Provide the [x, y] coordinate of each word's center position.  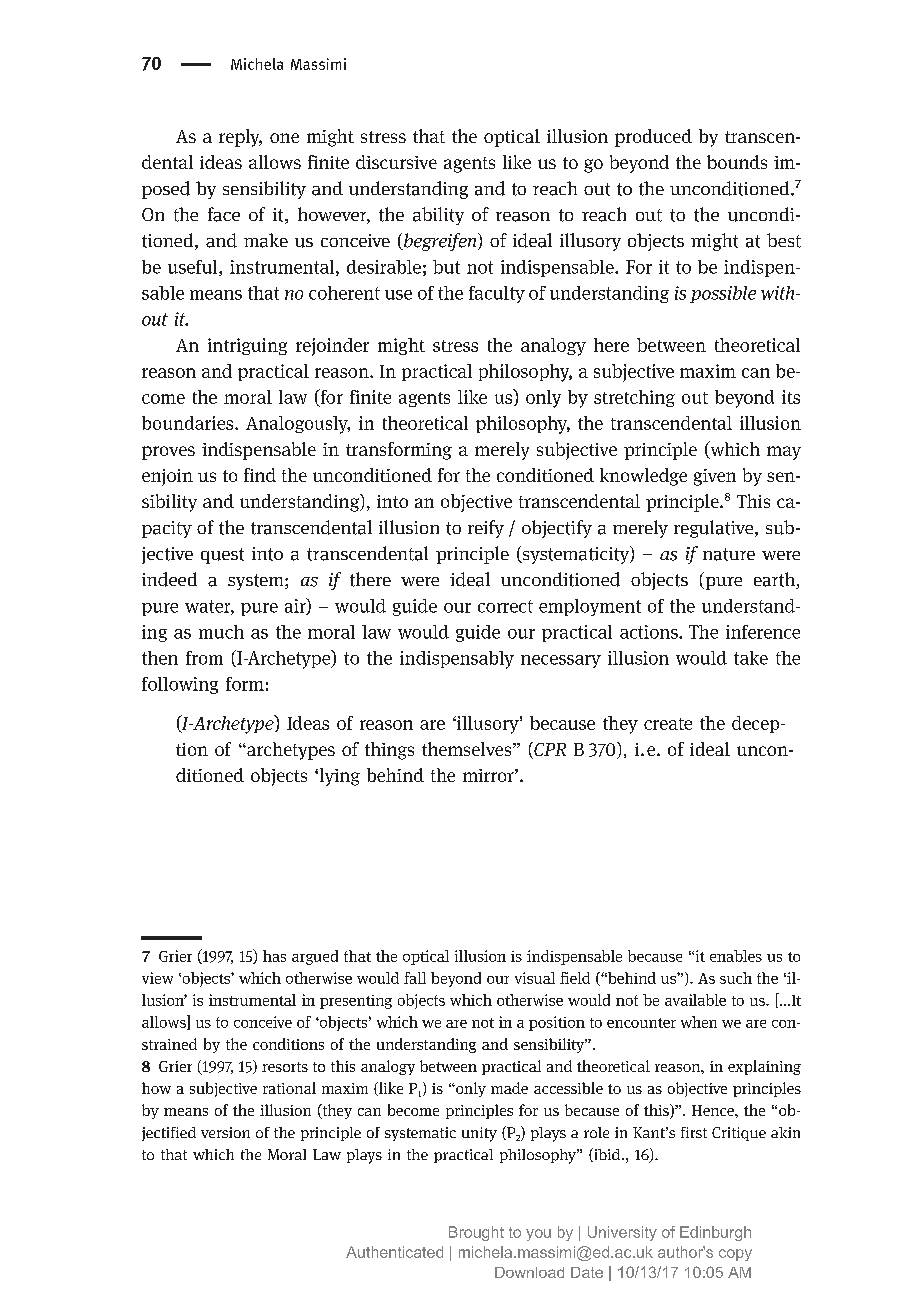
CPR [549, 750]
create [668, 724]
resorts [285, 1067]
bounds [737, 162]
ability [438, 216]
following [180, 685]
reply [240, 138]
